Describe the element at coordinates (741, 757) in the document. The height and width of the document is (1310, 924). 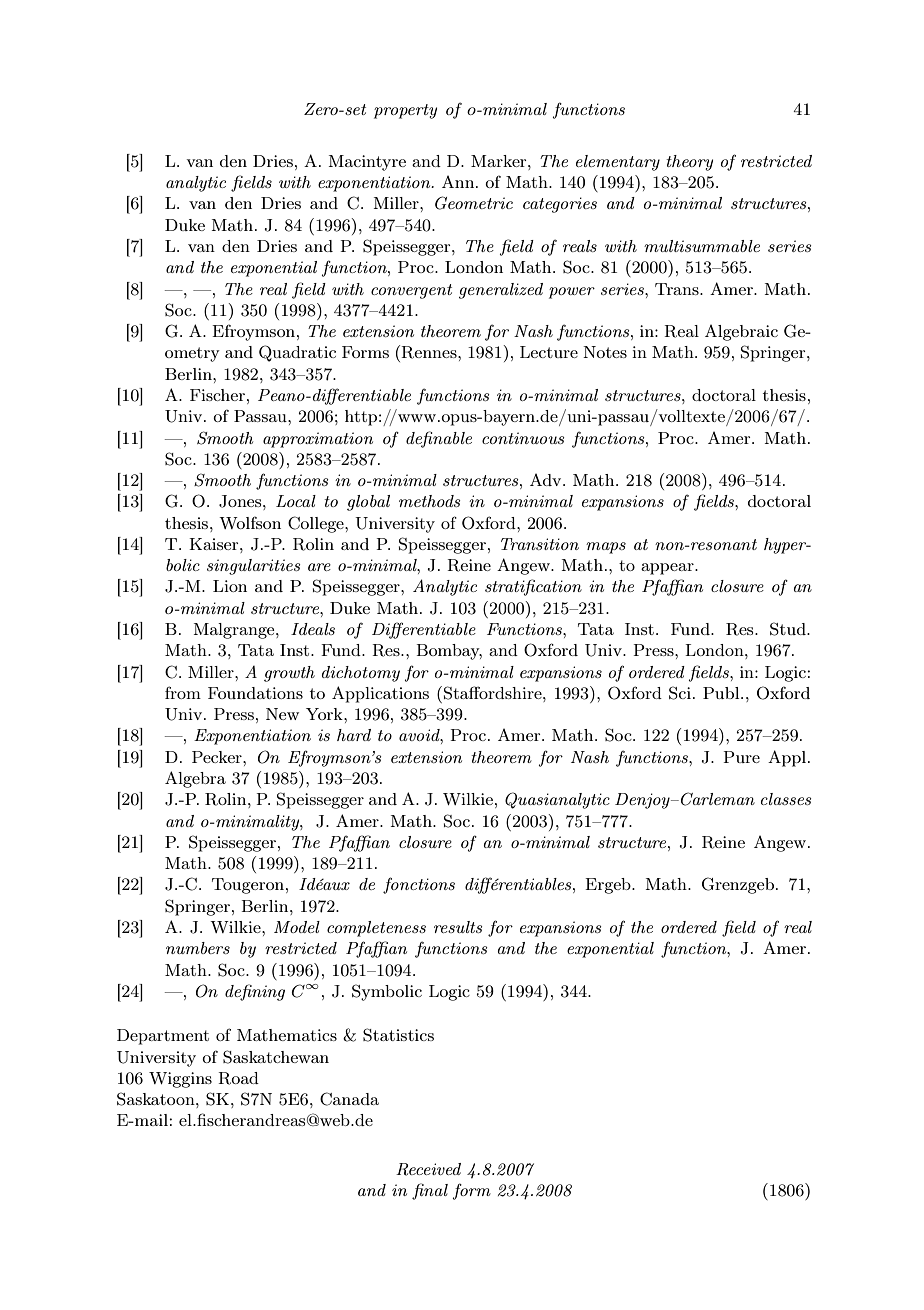
I see `Pure` at that location.
